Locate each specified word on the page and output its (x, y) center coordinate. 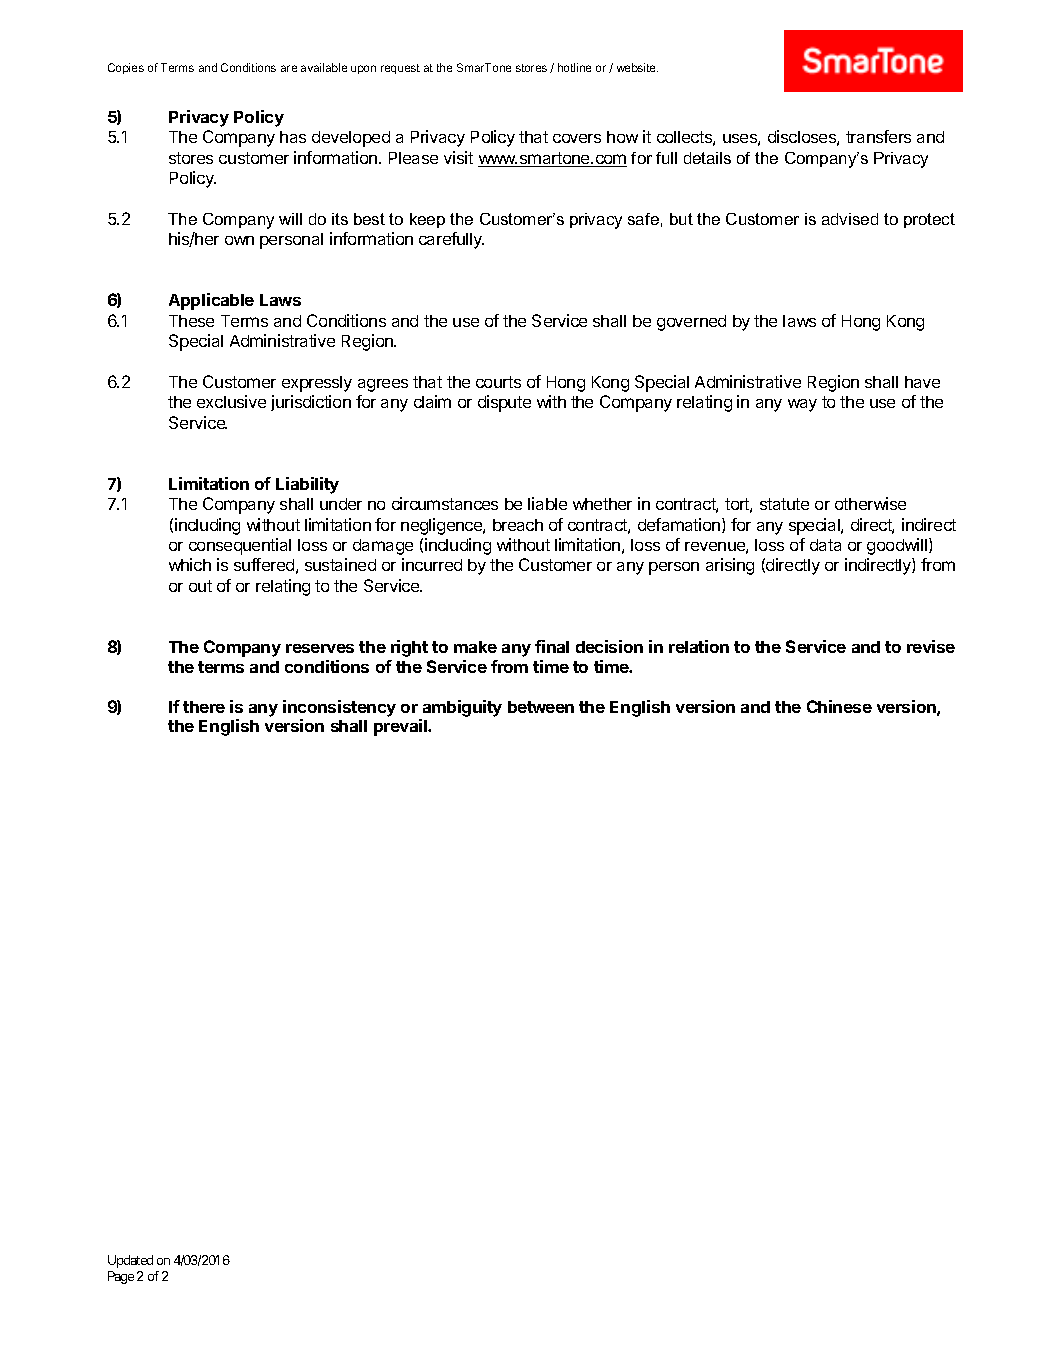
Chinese (839, 706)
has (293, 137)
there (204, 707)
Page (121, 1277)
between (541, 707)
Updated (130, 1261)
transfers (878, 136)
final (552, 646)
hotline (574, 67)
